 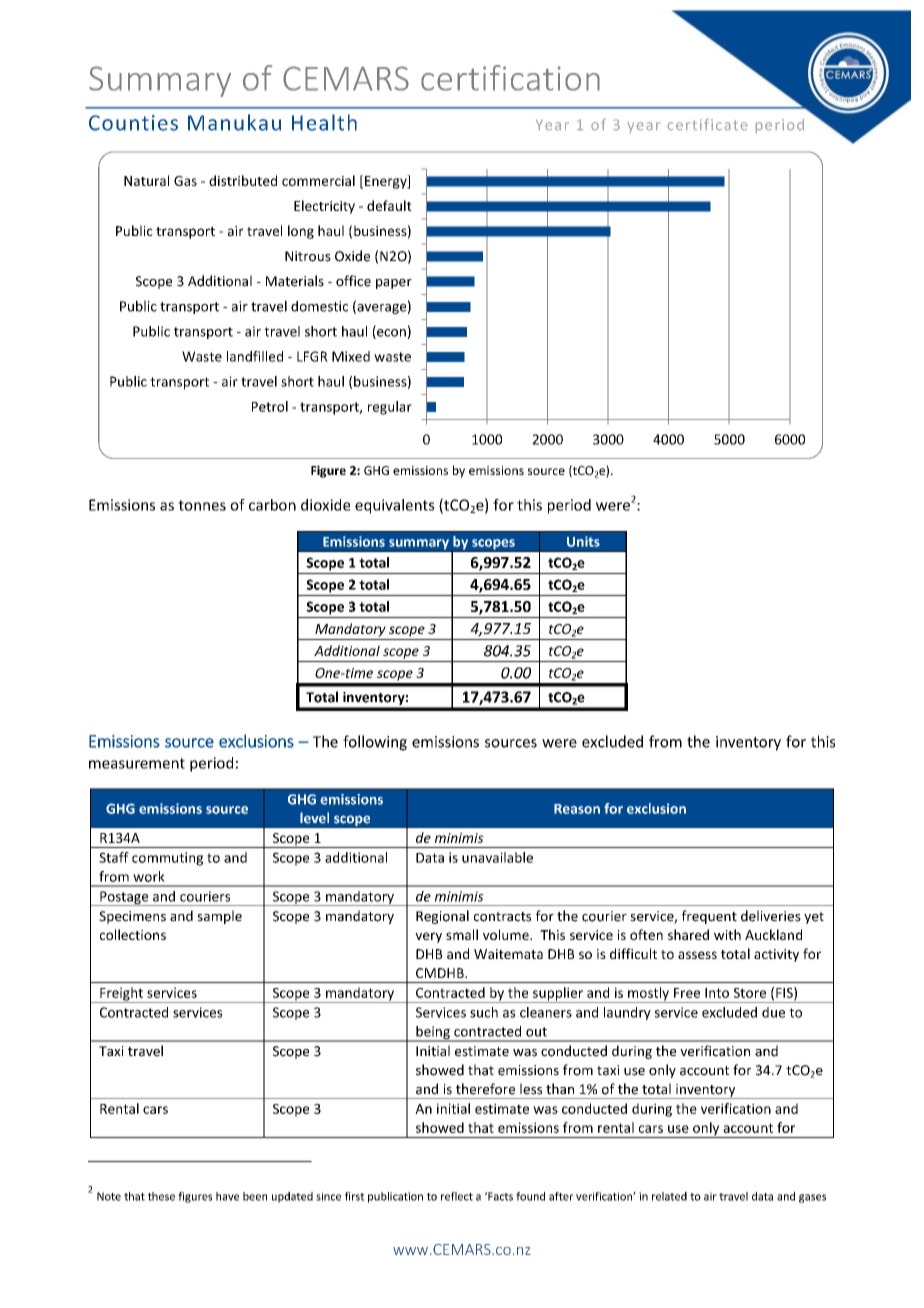 I want to click on certification, so click(x=510, y=78).
